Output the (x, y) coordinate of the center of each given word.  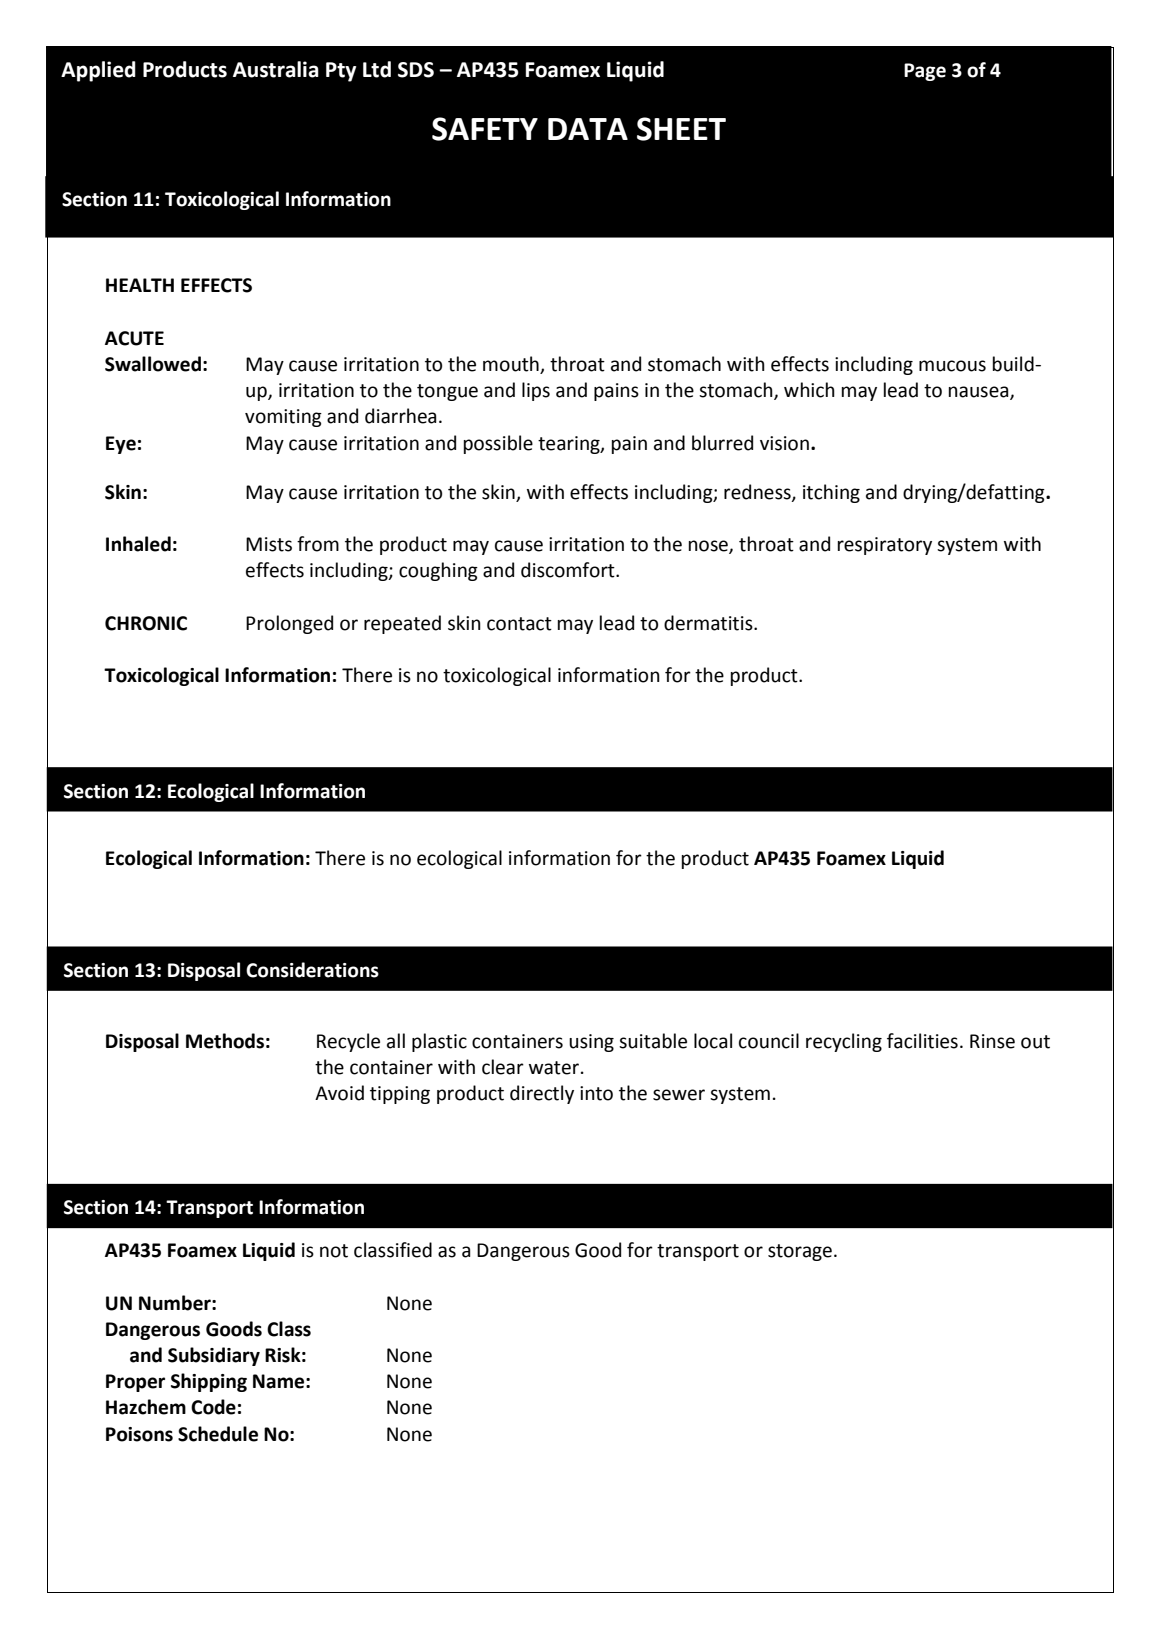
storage (800, 1252)
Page (925, 72)
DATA (588, 129)
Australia (276, 69)
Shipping (209, 1382)
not (334, 1251)
